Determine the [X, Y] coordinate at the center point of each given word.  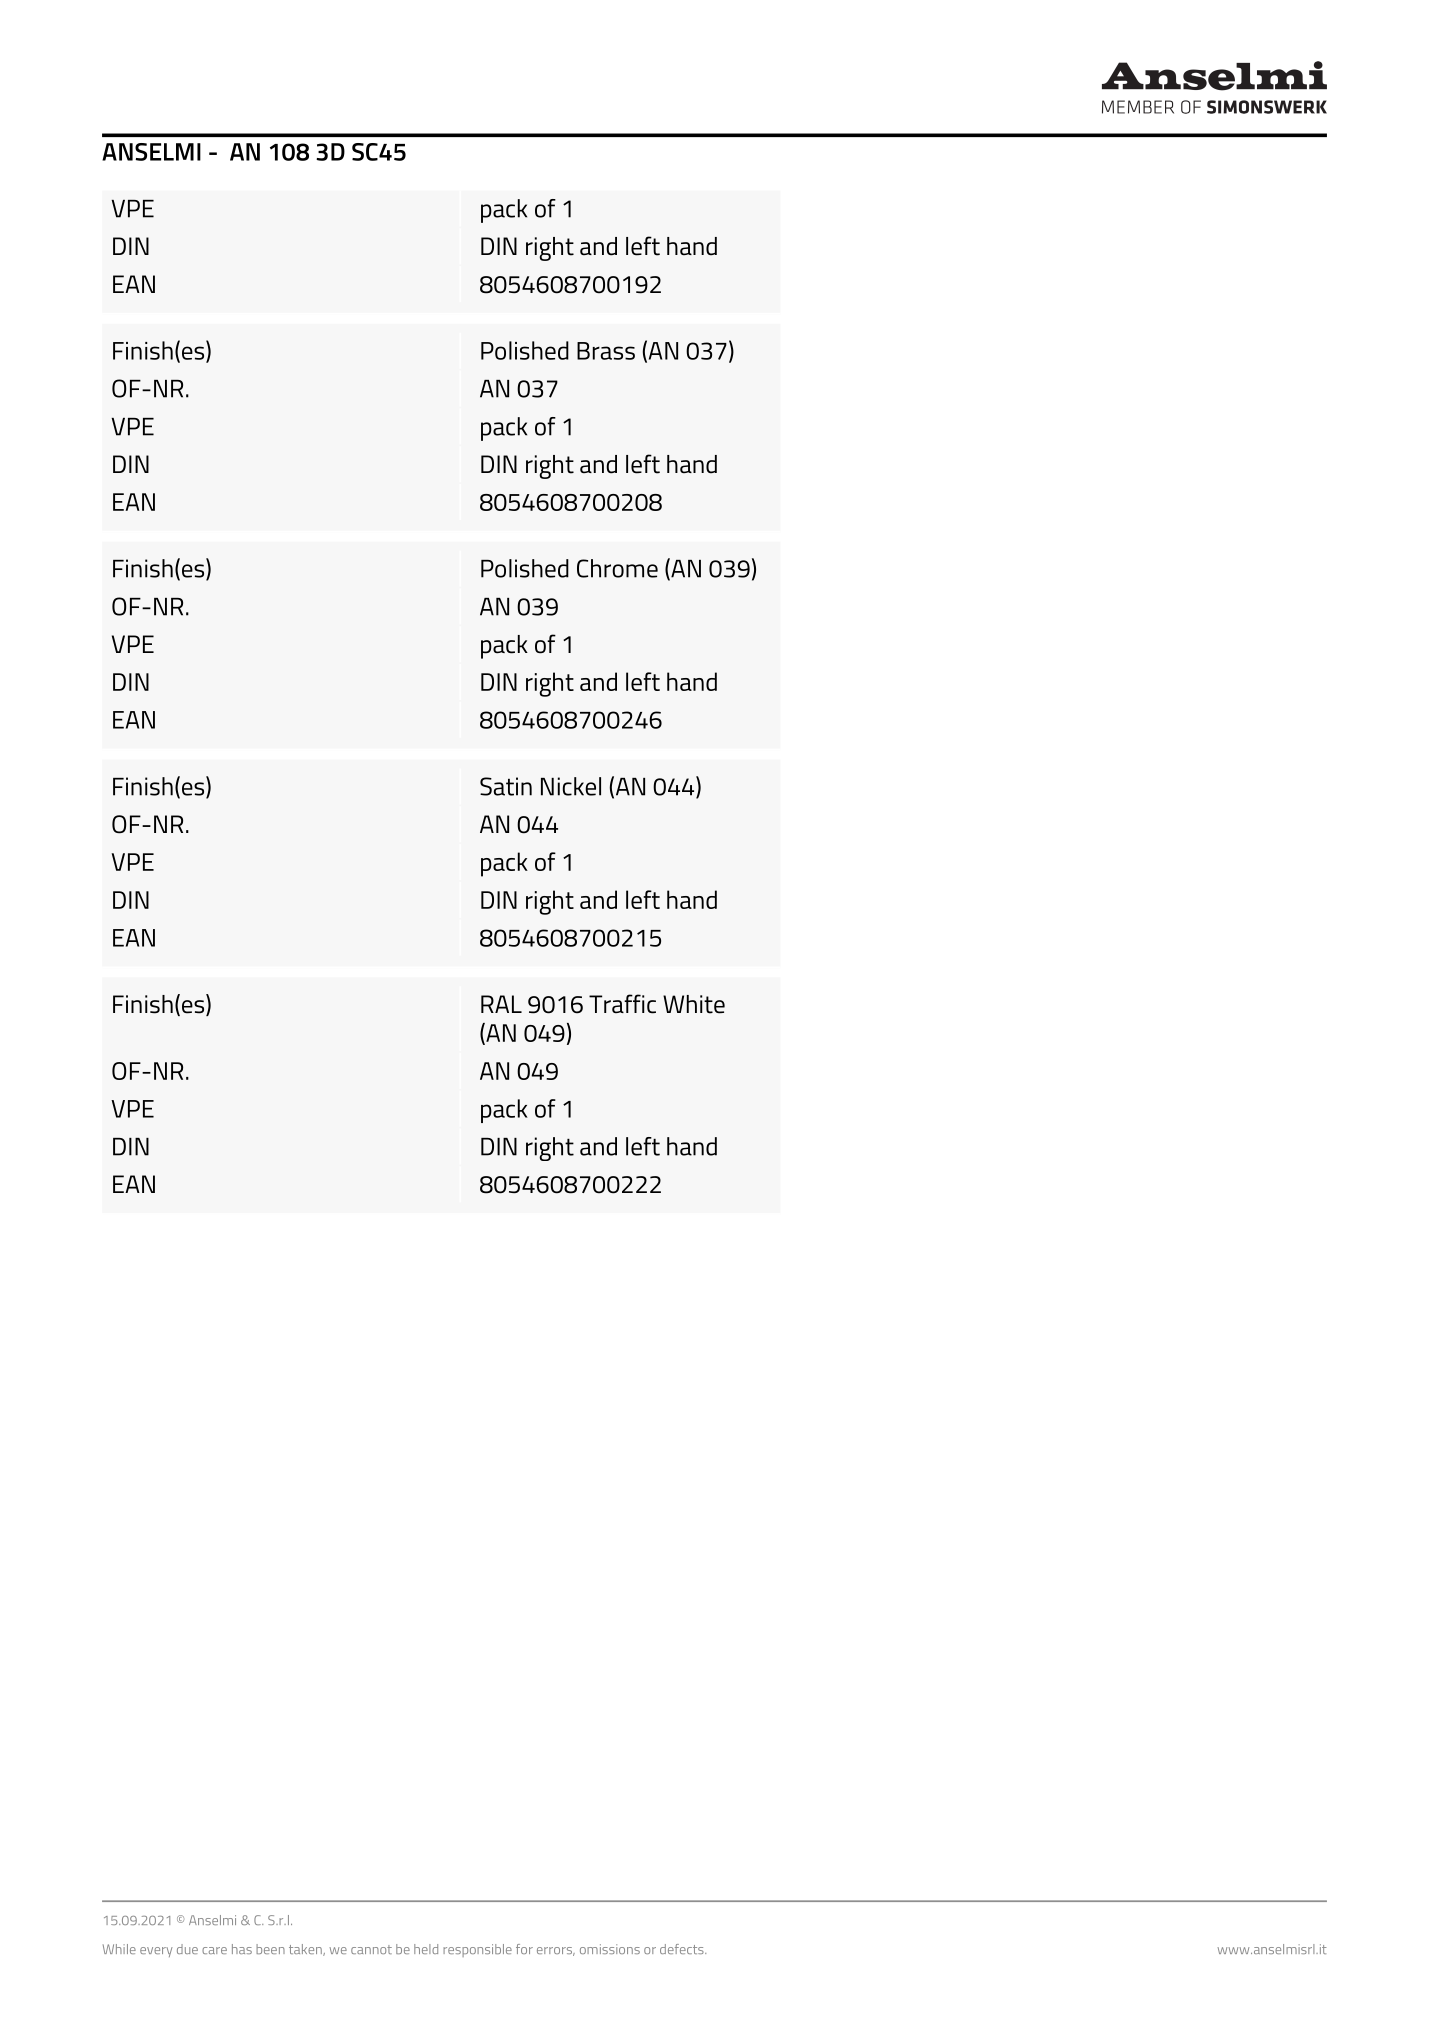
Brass [606, 351]
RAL [501, 1004]
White [694, 1004]
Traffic [622, 1004]
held [426, 1949]
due [187, 1949]
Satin [506, 786]
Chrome [617, 568]
